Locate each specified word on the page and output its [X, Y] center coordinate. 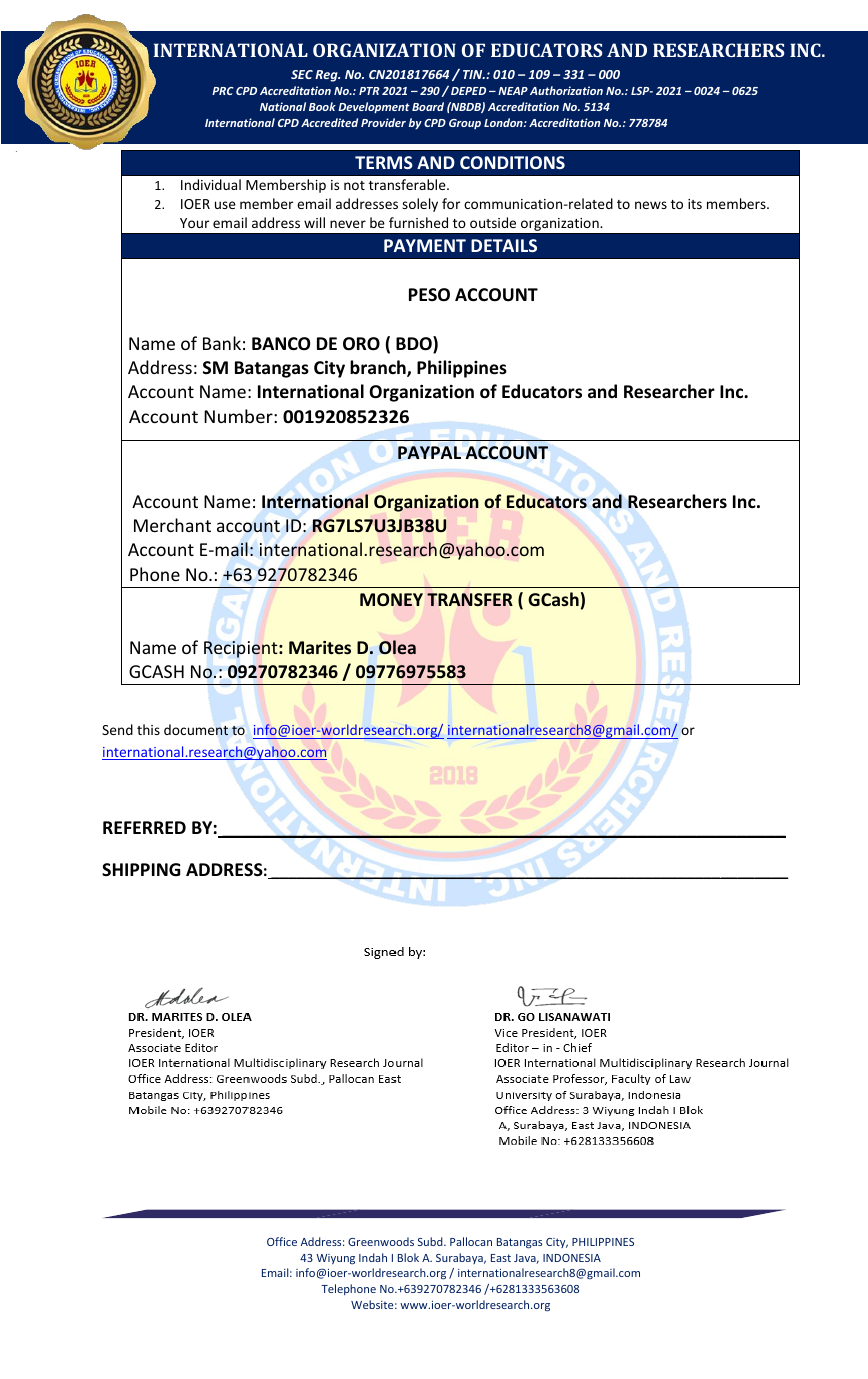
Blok [408, 1257]
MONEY [391, 599]
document [196, 730]
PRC [222, 91]
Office [282, 1241]
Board [428, 106]
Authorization [566, 90]
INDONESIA [572, 1258]
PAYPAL [429, 452]
